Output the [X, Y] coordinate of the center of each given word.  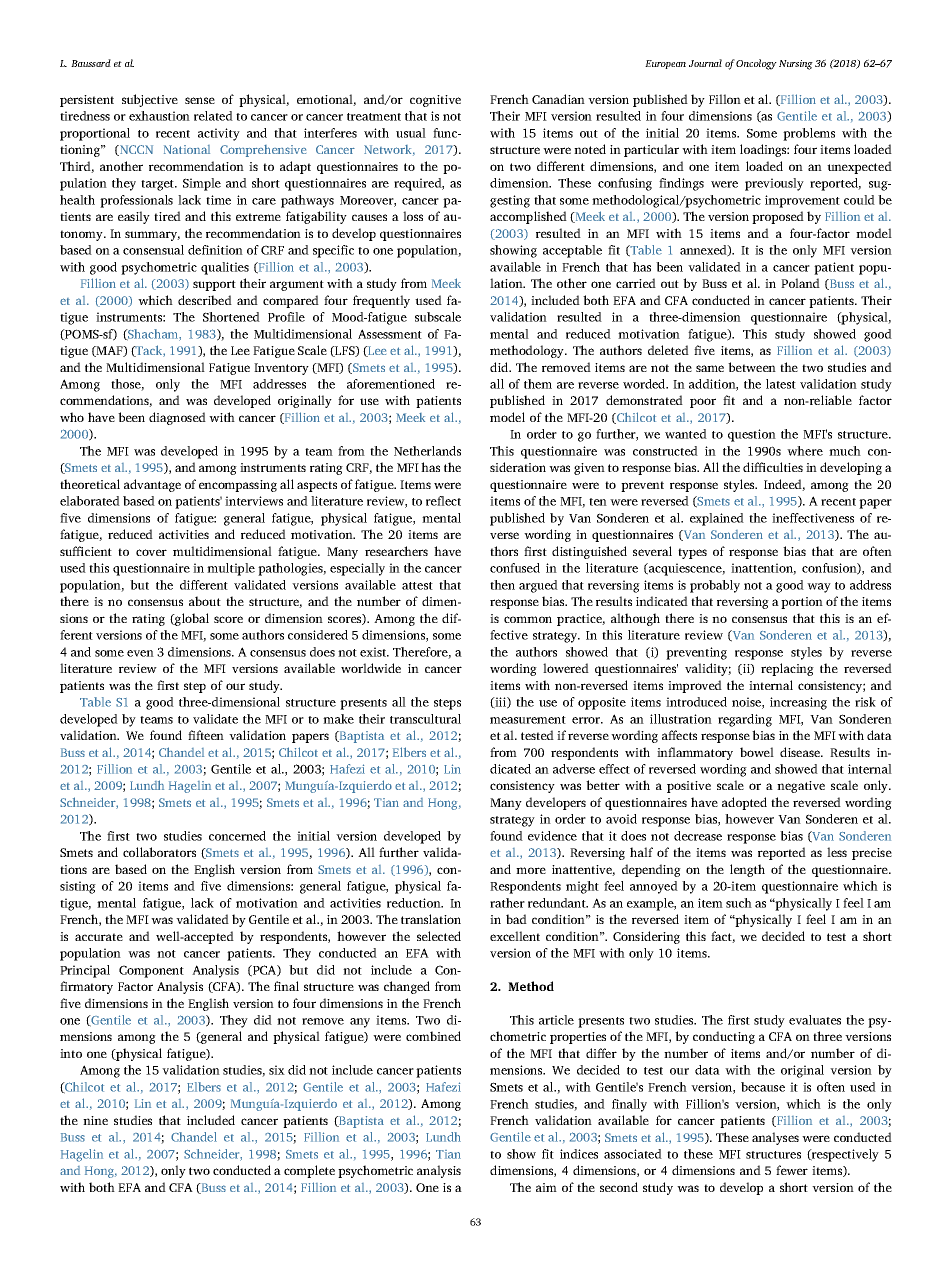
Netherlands [427, 451]
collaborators [159, 852]
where [805, 451]
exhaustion [159, 116]
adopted [744, 803]
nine [95, 1120]
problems [809, 134]
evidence [552, 836]
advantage [152, 485]
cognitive [435, 101]
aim [546, 1187]
